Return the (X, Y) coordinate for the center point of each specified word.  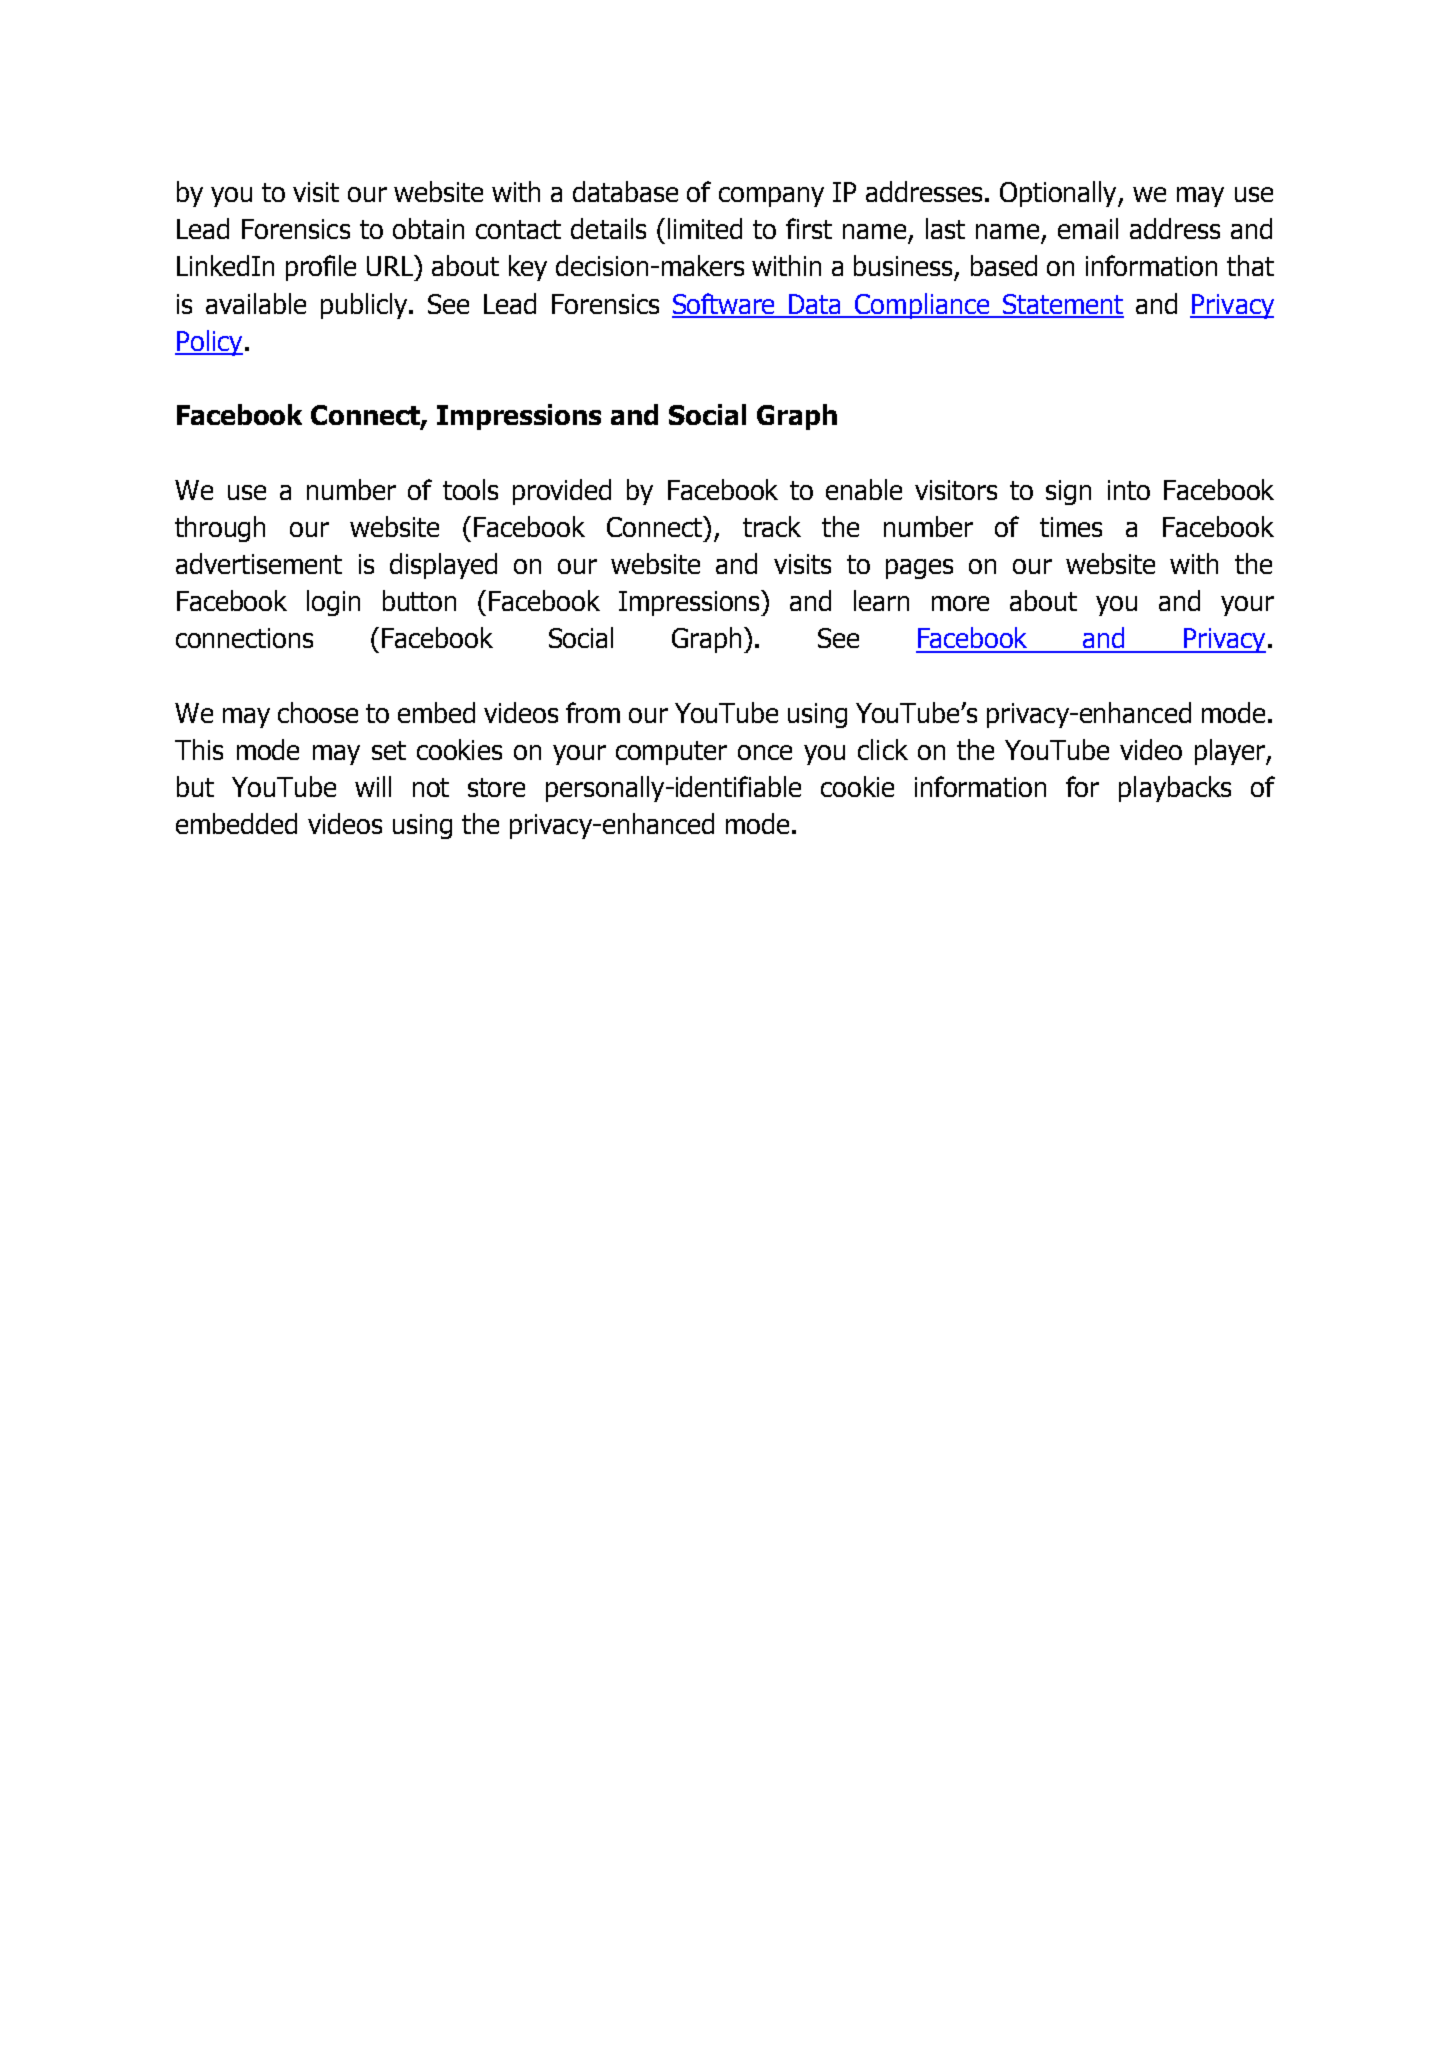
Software (725, 305)
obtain (428, 228)
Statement (1062, 305)
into (1129, 490)
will (373, 786)
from (593, 712)
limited (705, 228)
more (960, 603)
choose (318, 712)
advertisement (259, 563)
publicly (366, 306)
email (1088, 228)
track (772, 526)
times (1071, 527)
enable (864, 489)
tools (470, 489)
